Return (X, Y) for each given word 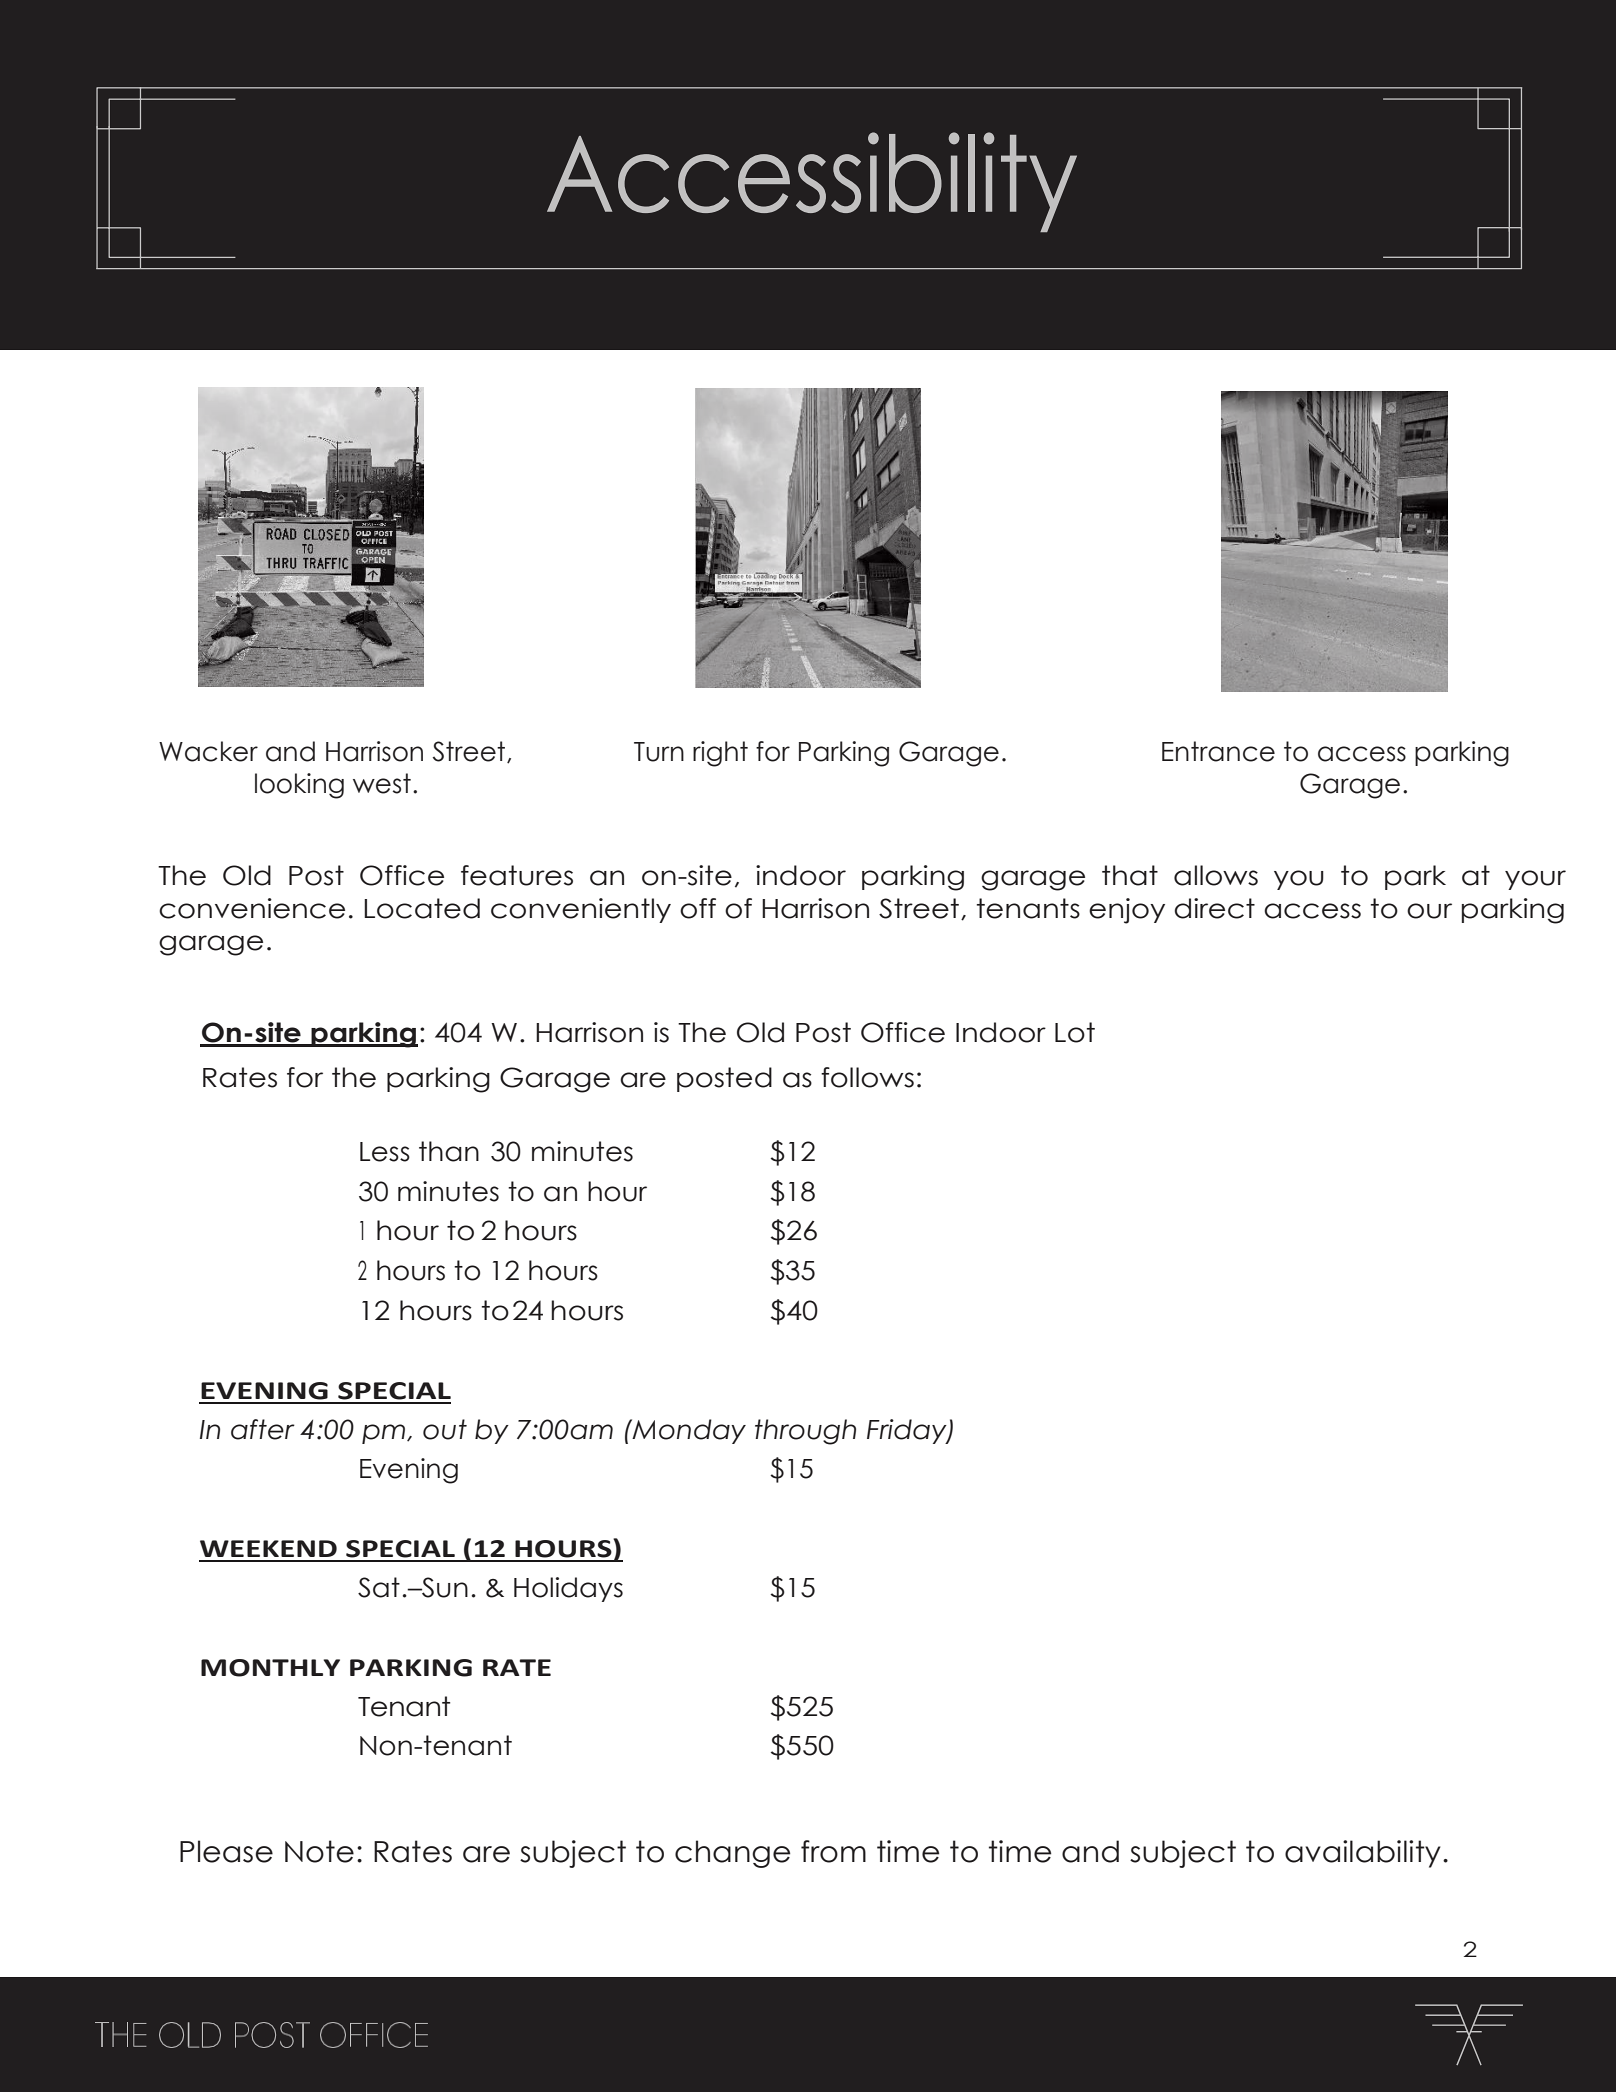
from (833, 1851)
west (382, 783)
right (720, 754)
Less (385, 1152)
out (445, 1429)
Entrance (1218, 751)
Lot (1075, 1032)
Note (319, 1851)
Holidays (568, 1589)
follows (867, 1077)
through (805, 1432)
